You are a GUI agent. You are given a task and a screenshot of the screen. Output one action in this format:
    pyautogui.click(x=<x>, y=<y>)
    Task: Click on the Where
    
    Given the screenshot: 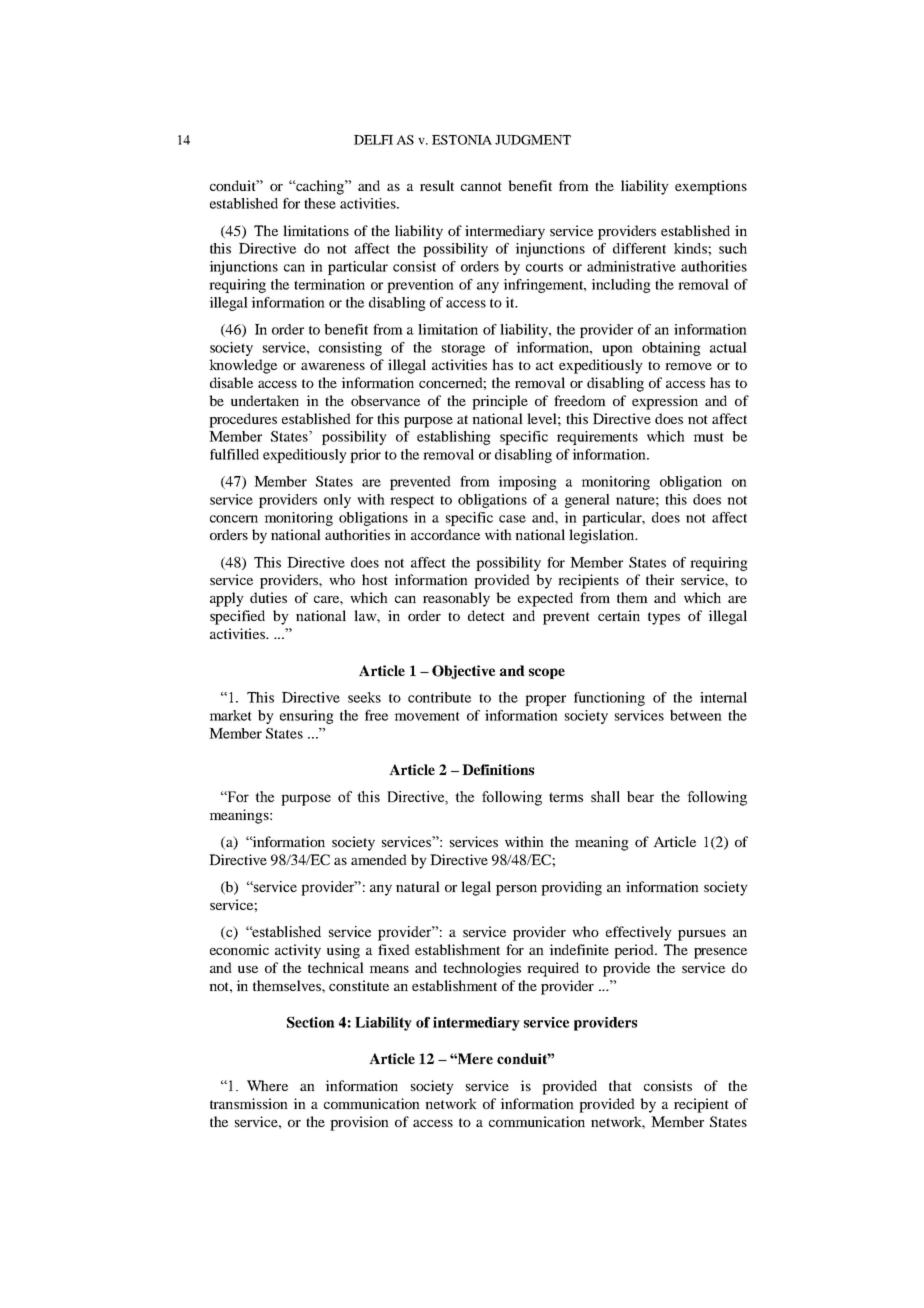 What is the action you would take?
    pyautogui.click(x=267, y=1085)
